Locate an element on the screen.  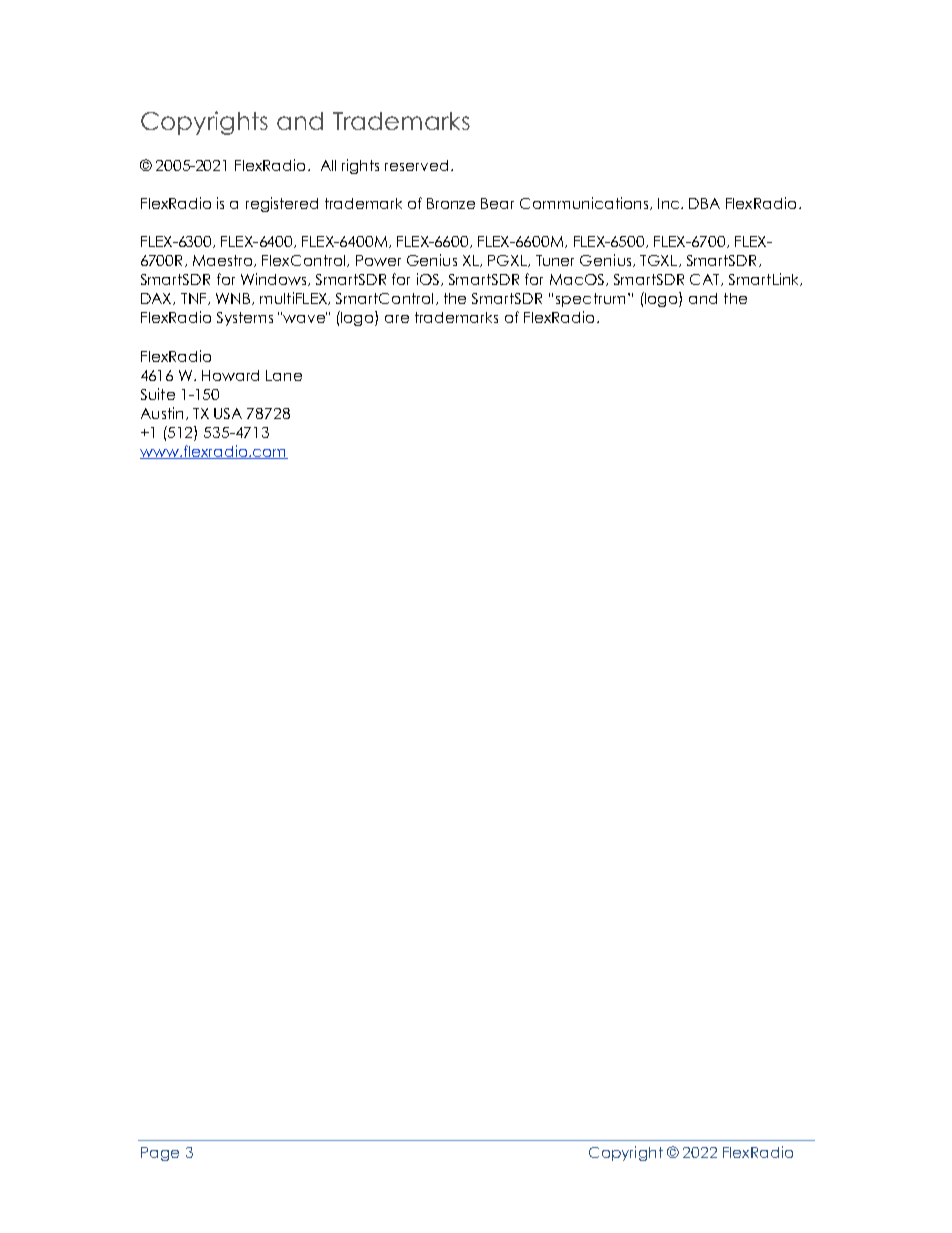
USA is located at coordinates (228, 413).
